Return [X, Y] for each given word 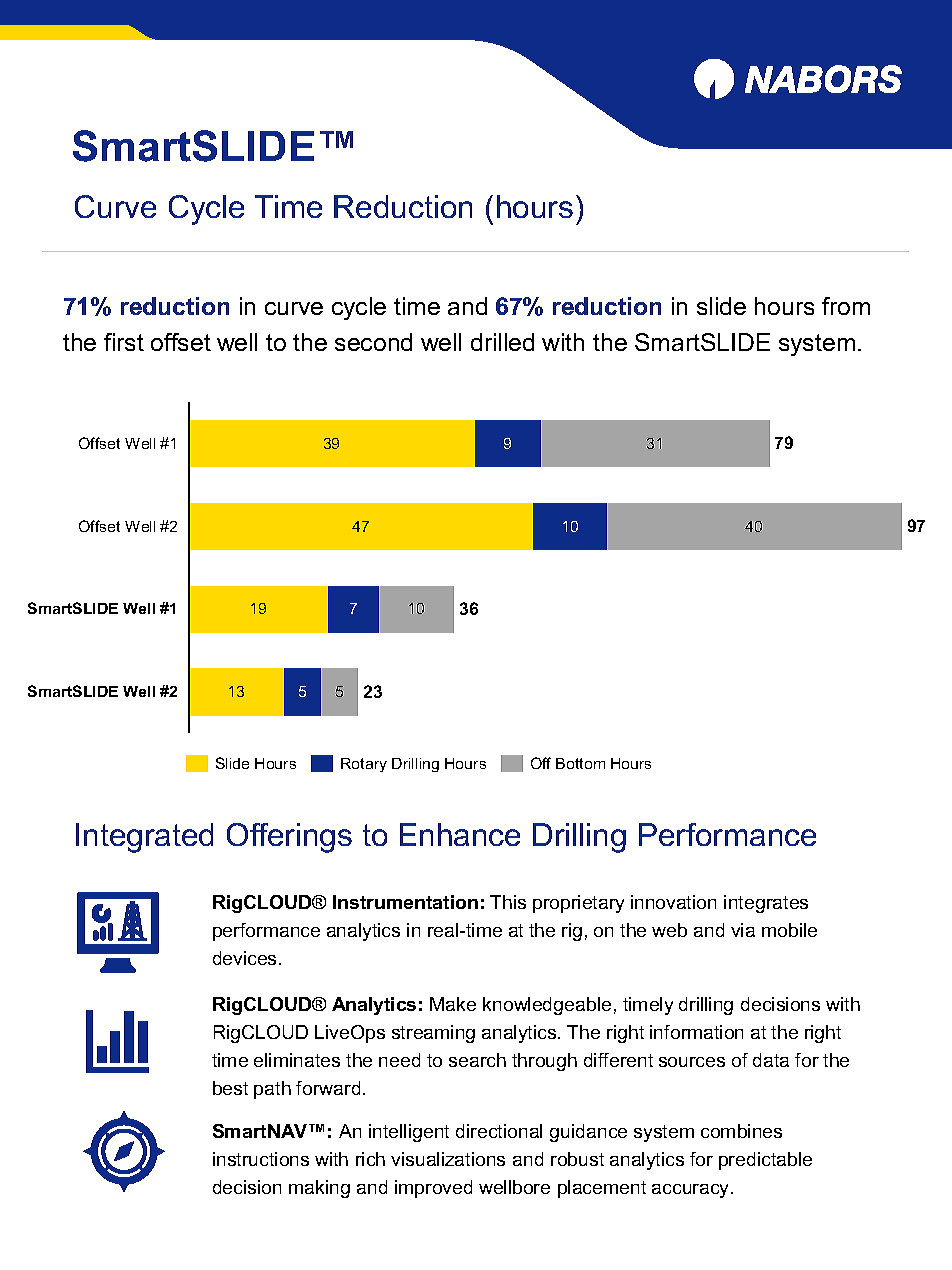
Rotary [364, 765]
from [846, 306]
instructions [261, 1159]
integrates [766, 904]
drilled [502, 342]
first [124, 342]
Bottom [580, 763]
